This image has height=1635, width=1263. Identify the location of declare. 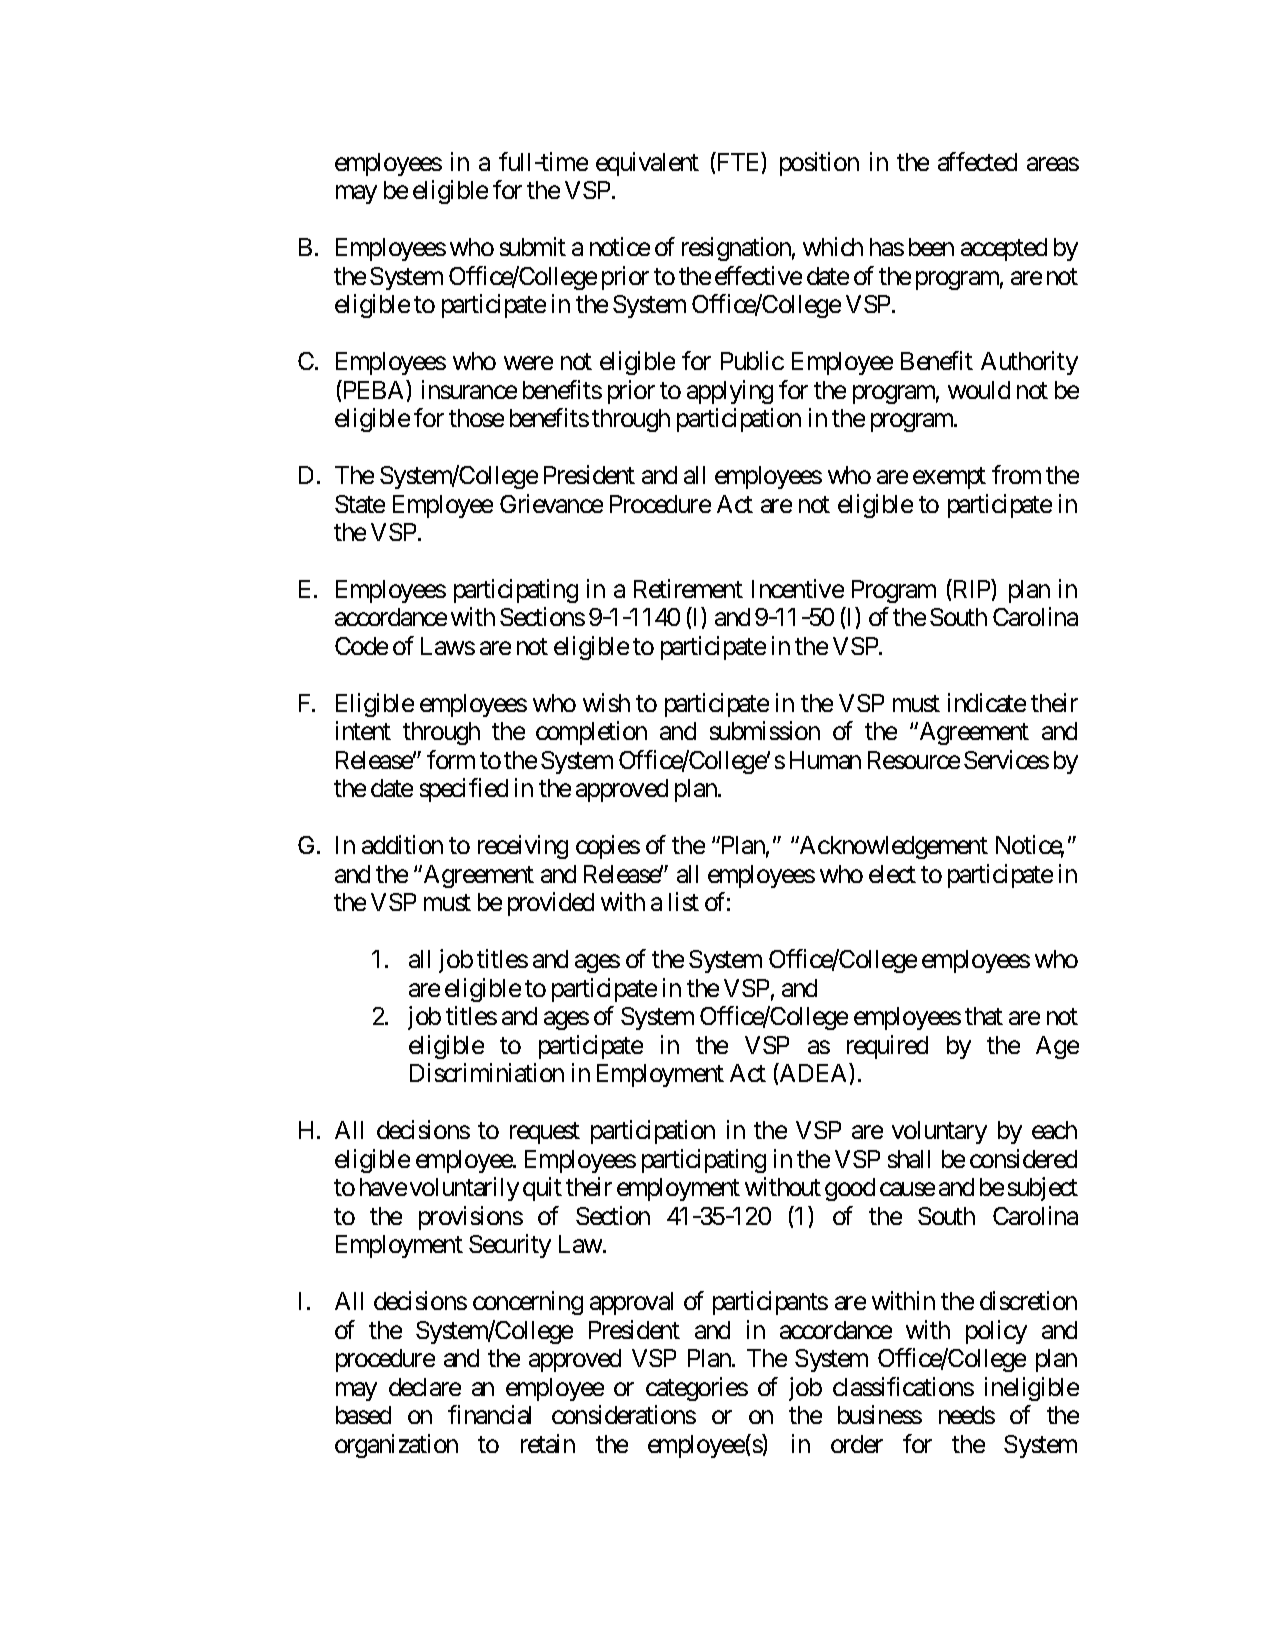
(425, 1387).
